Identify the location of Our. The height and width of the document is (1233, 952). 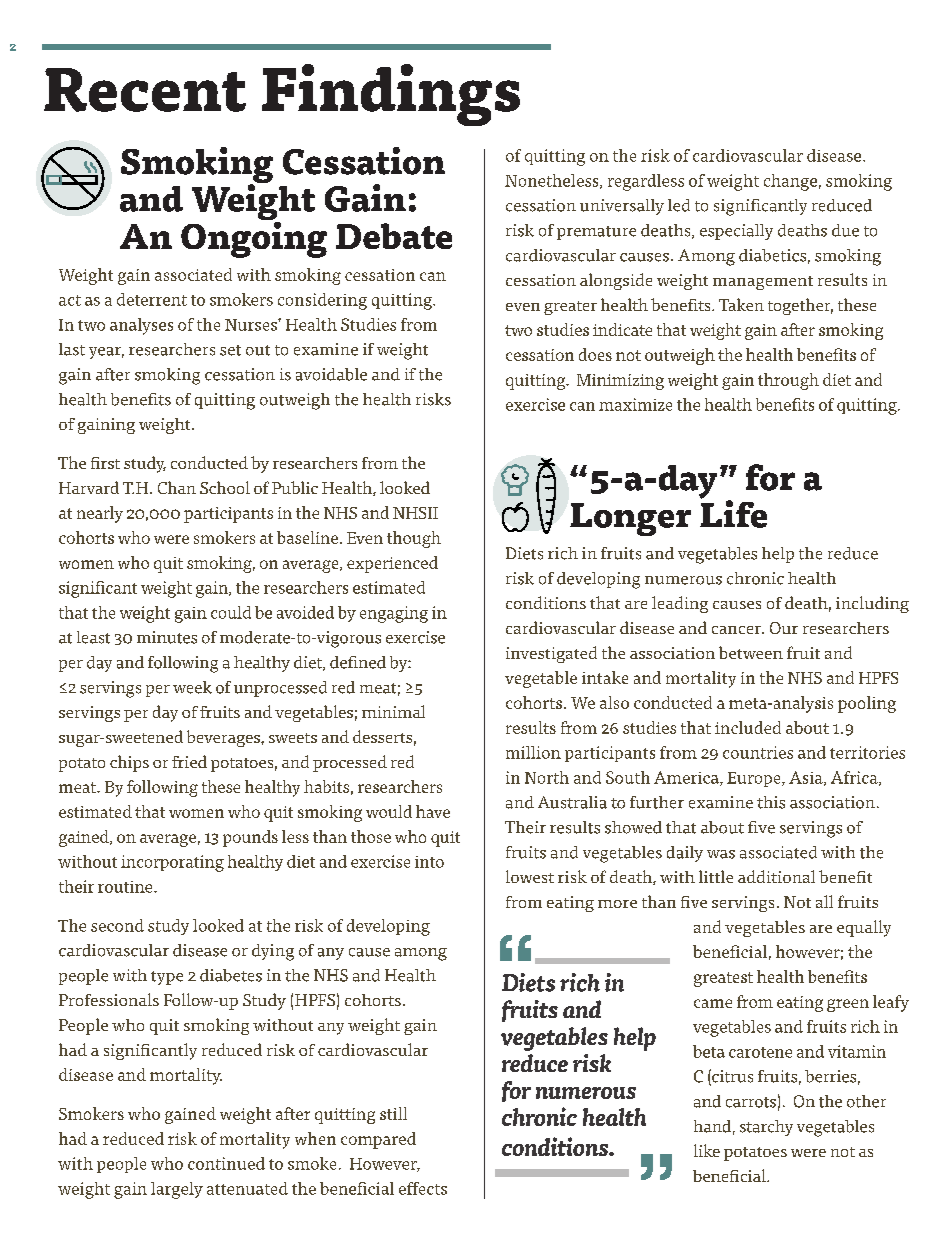
(784, 628).
